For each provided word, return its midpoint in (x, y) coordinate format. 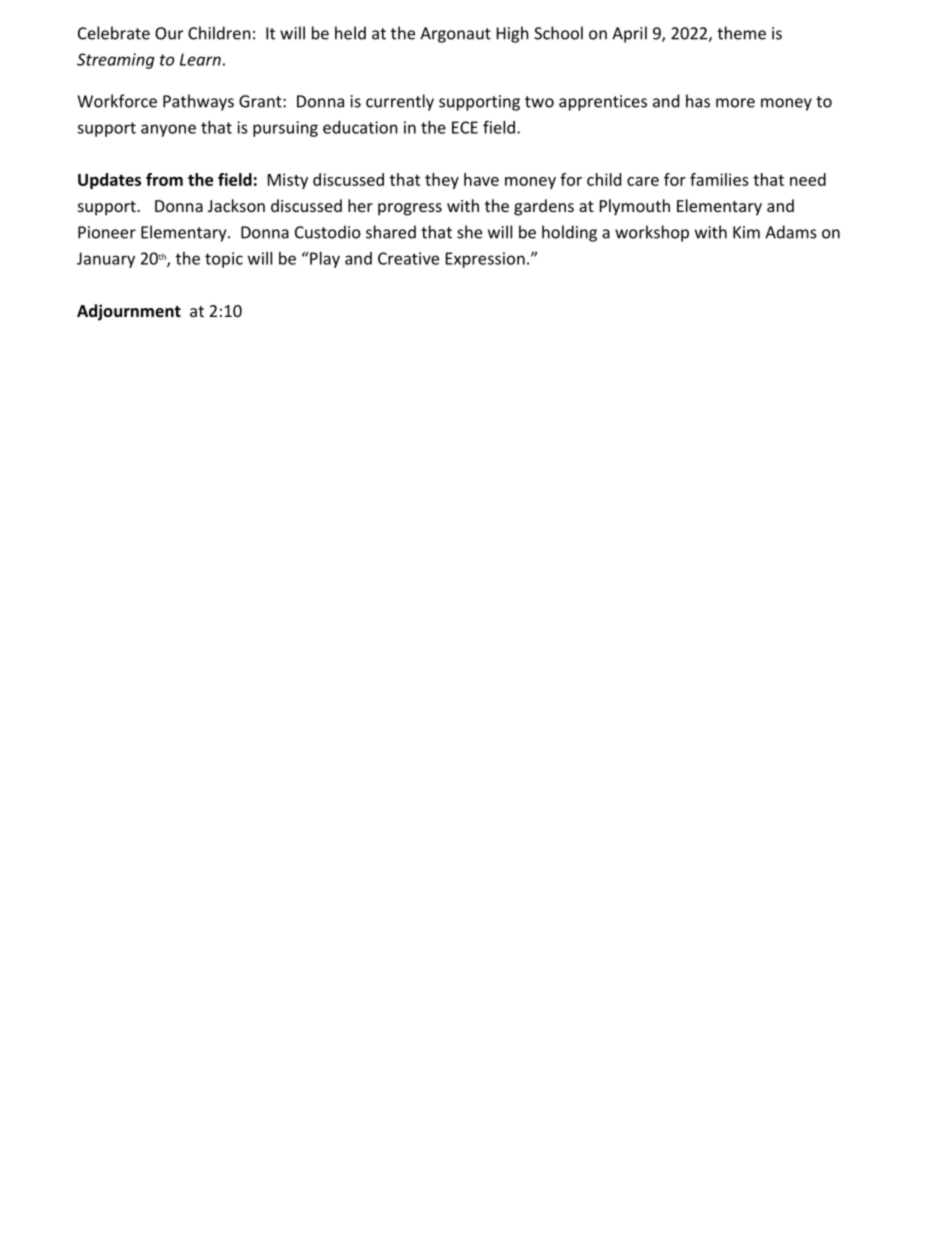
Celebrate (114, 33)
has (698, 101)
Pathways (198, 102)
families (719, 179)
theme (741, 33)
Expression (485, 260)
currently (400, 102)
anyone (168, 130)
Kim (746, 232)
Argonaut (455, 35)
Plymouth (635, 207)
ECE (465, 127)
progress (410, 209)
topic (224, 260)
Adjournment (129, 312)
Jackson (236, 205)
